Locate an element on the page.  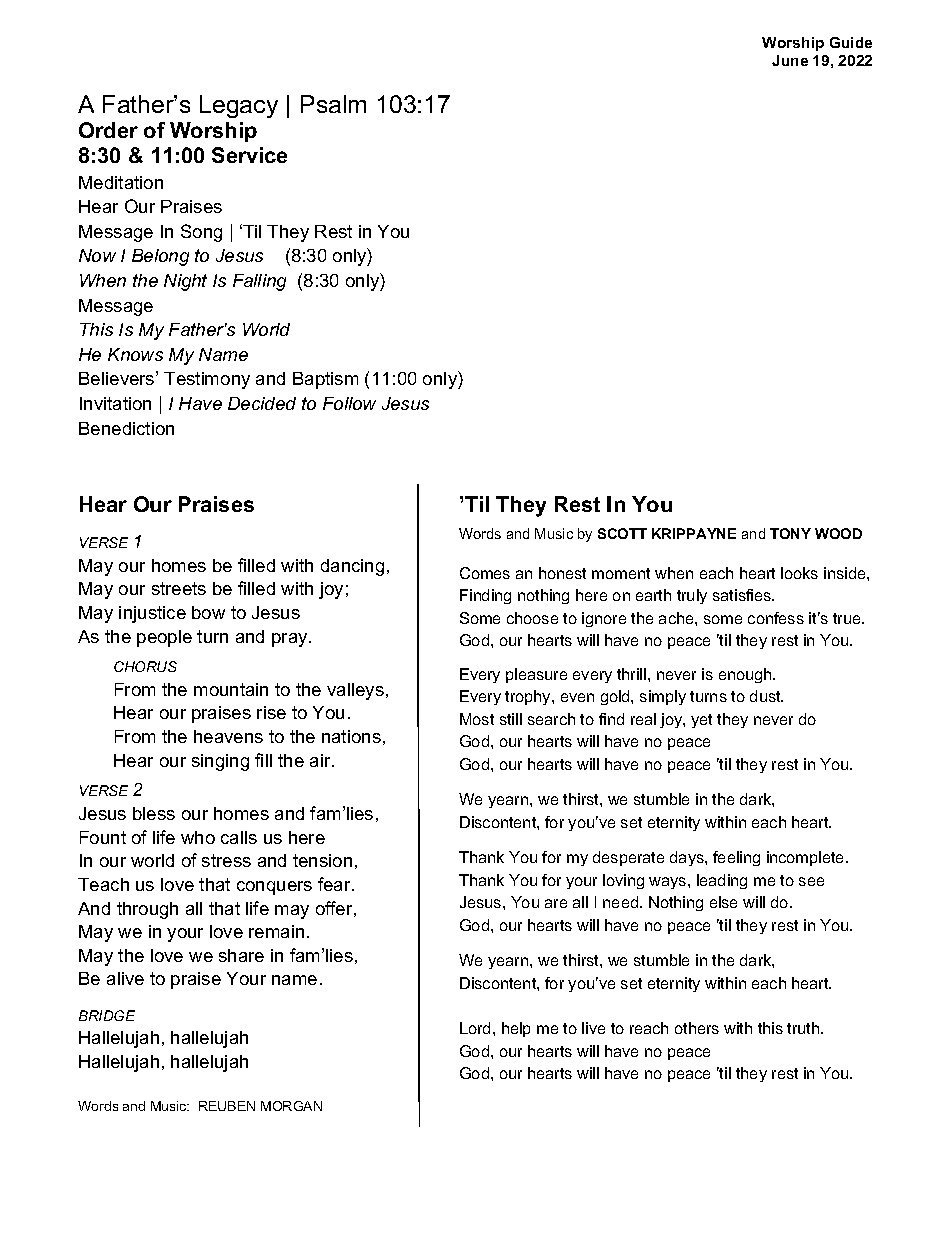
REUBEN is located at coordinates (227, 1106).
